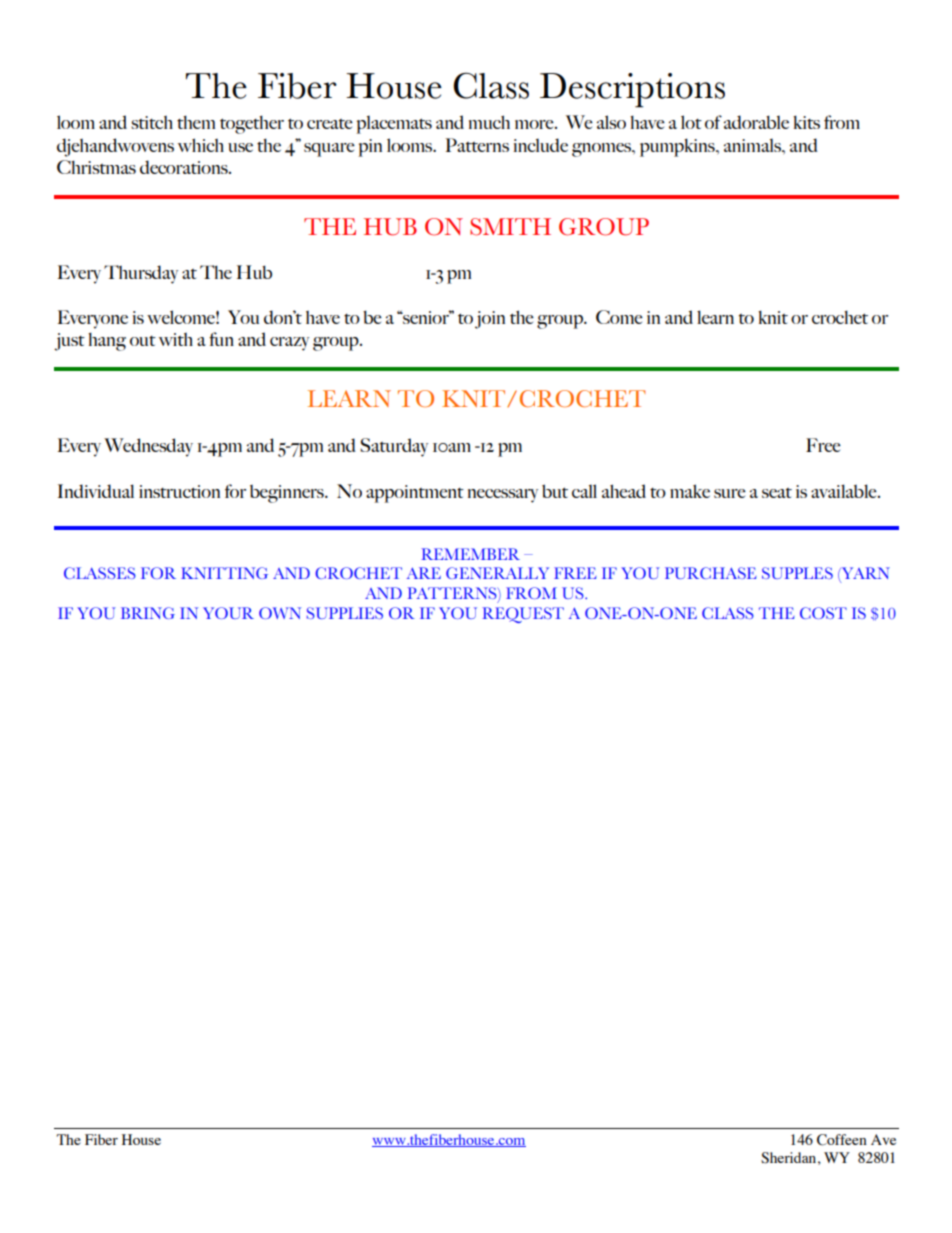 Image resolution: width=952 pixels, height=1233 pixels. Describe the element at coordinates (490, 320) in the document. I see `join` at that location.
